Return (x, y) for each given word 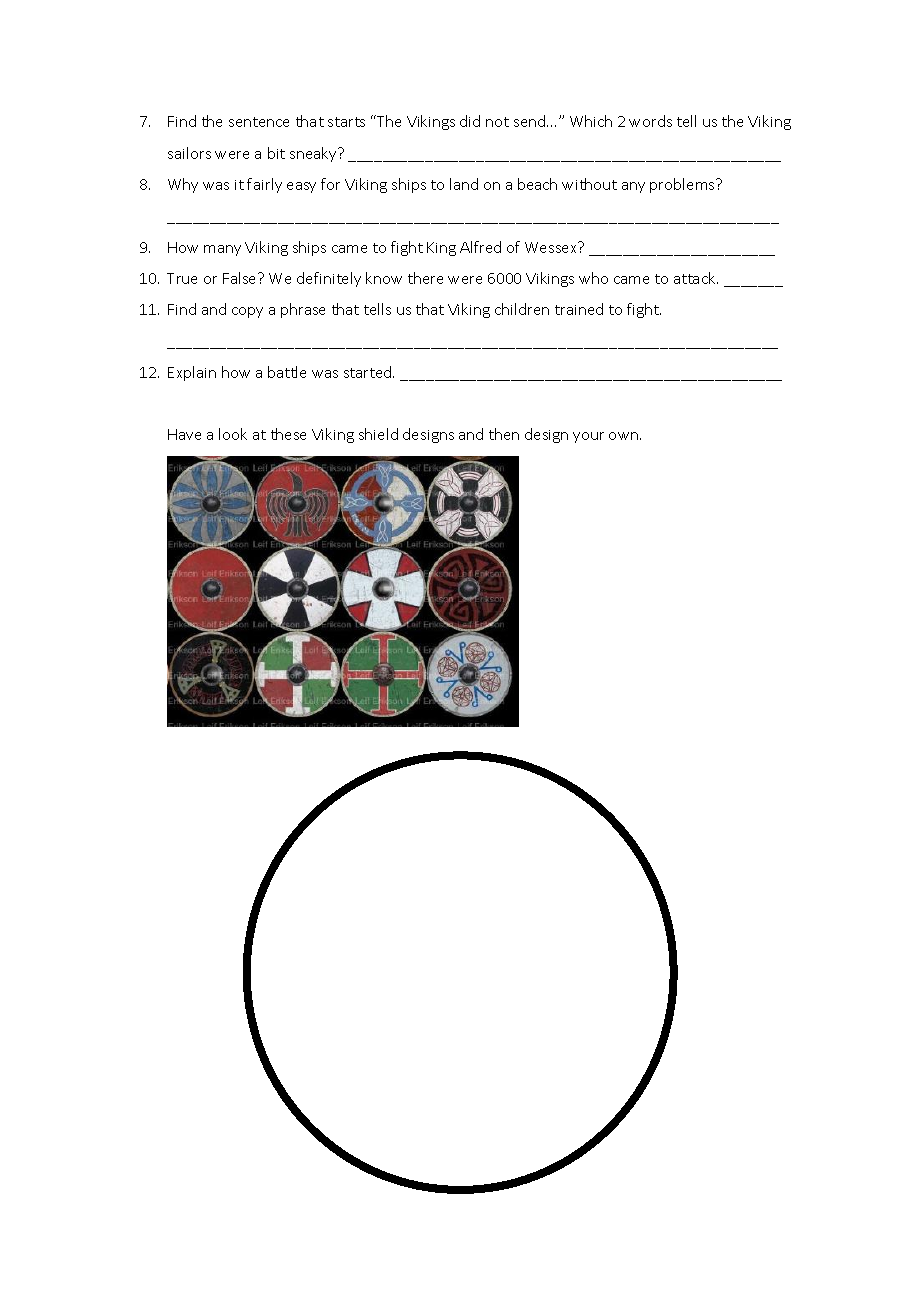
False (241, 278)
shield (378, 434)
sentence (259, 122)
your (588, 437)
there (425, 278)
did (470, 121)
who (593, 278)
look (233, 434)
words (650, 121)
